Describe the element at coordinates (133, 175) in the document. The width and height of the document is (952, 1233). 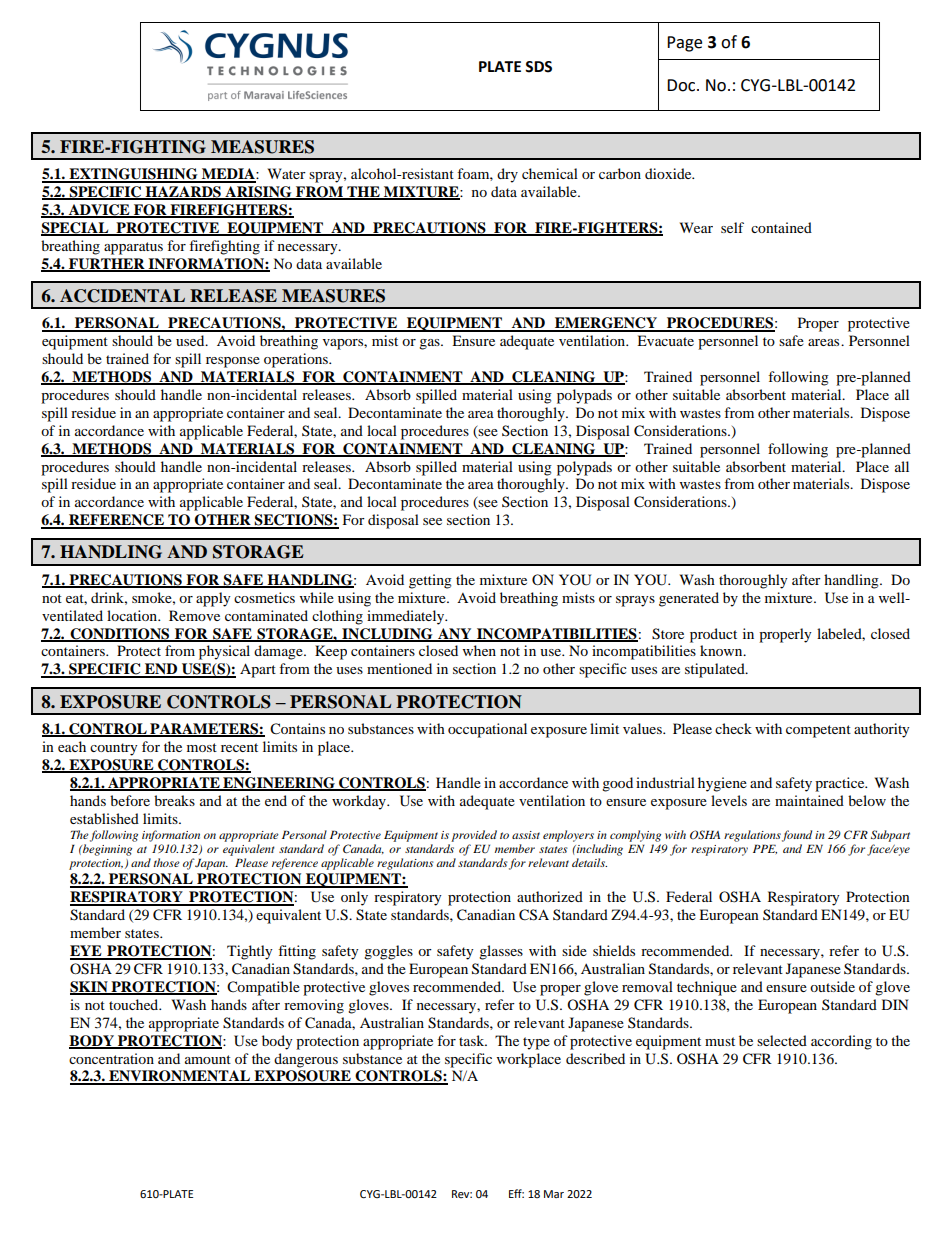
I see `EXTINGUISHING` at that location.
